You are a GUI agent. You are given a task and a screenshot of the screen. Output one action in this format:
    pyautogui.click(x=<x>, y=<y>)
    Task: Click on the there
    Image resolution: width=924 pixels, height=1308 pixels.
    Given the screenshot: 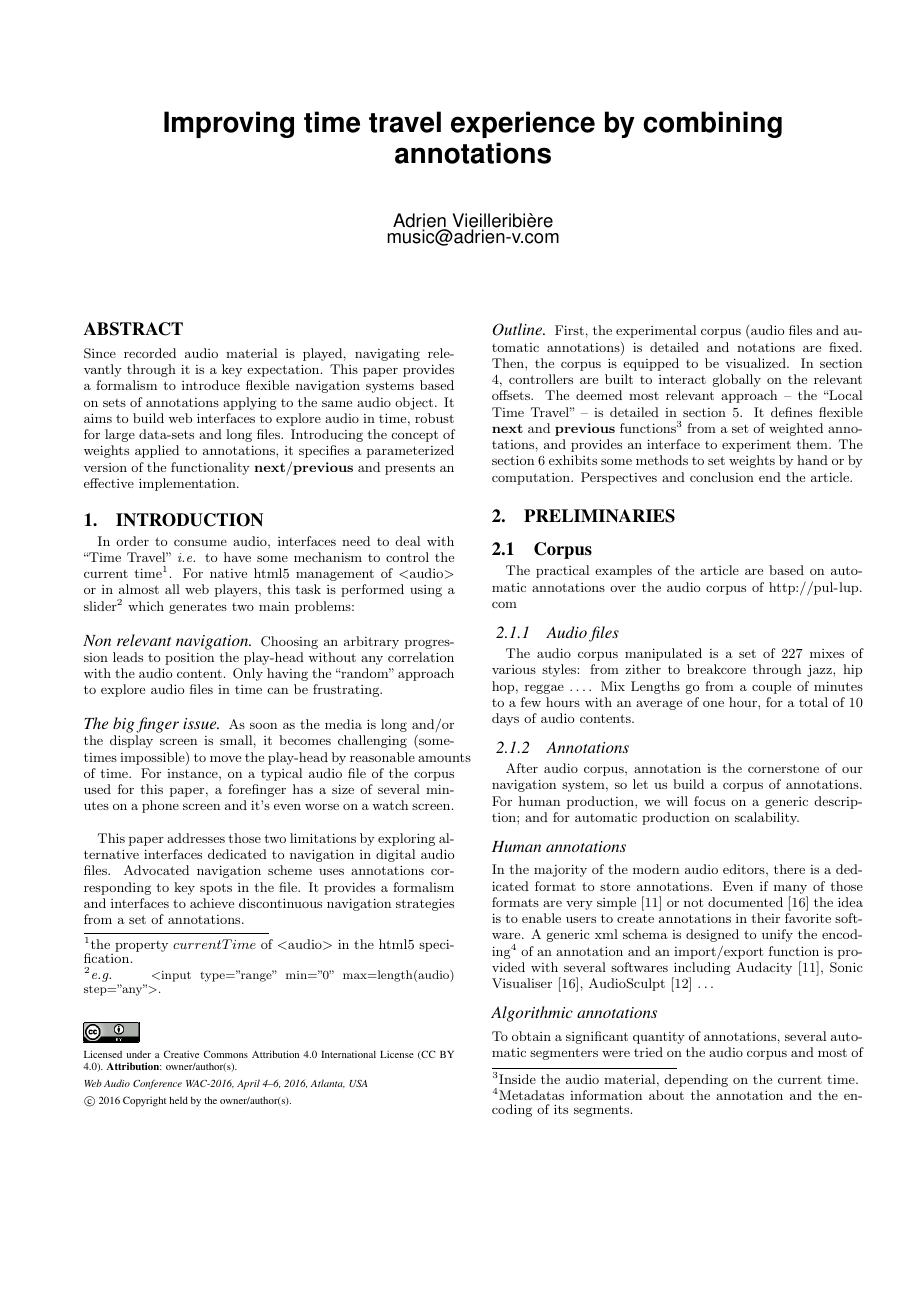 What is the action you would take?
    pyautogui.click(x=789, y=869)
